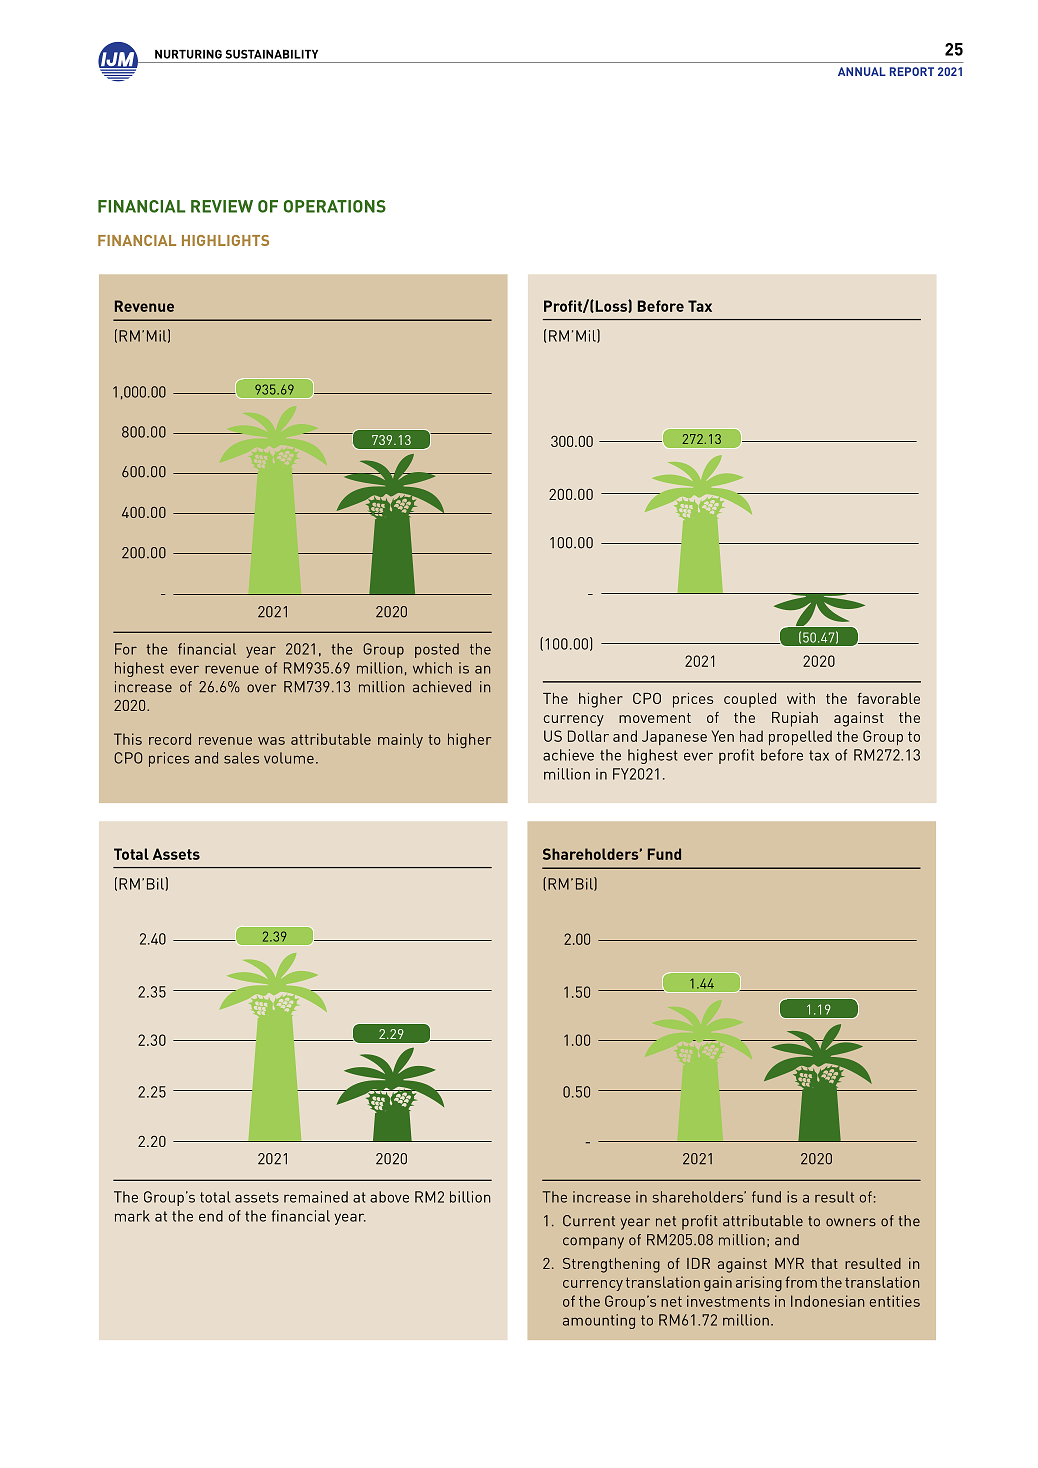  What do you see at coordinates (801, 698) in the page?
I see `with` at bounding box center [801, 698].
